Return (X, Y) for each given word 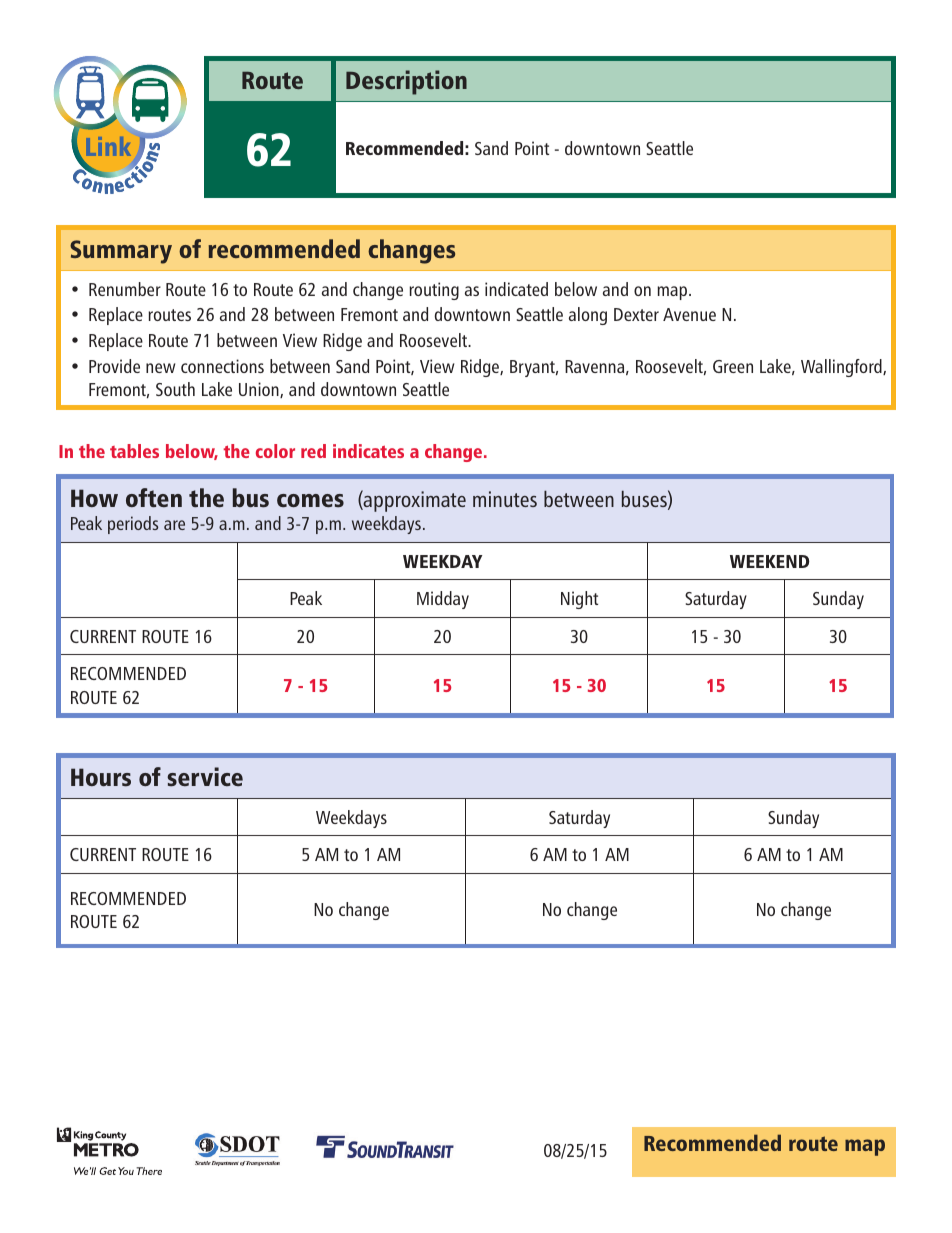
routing (434, 291)
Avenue (689, 314)
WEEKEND (769, 561)
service (205, 777)
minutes (505, 499)
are (174, 525)
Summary (121, 252)
